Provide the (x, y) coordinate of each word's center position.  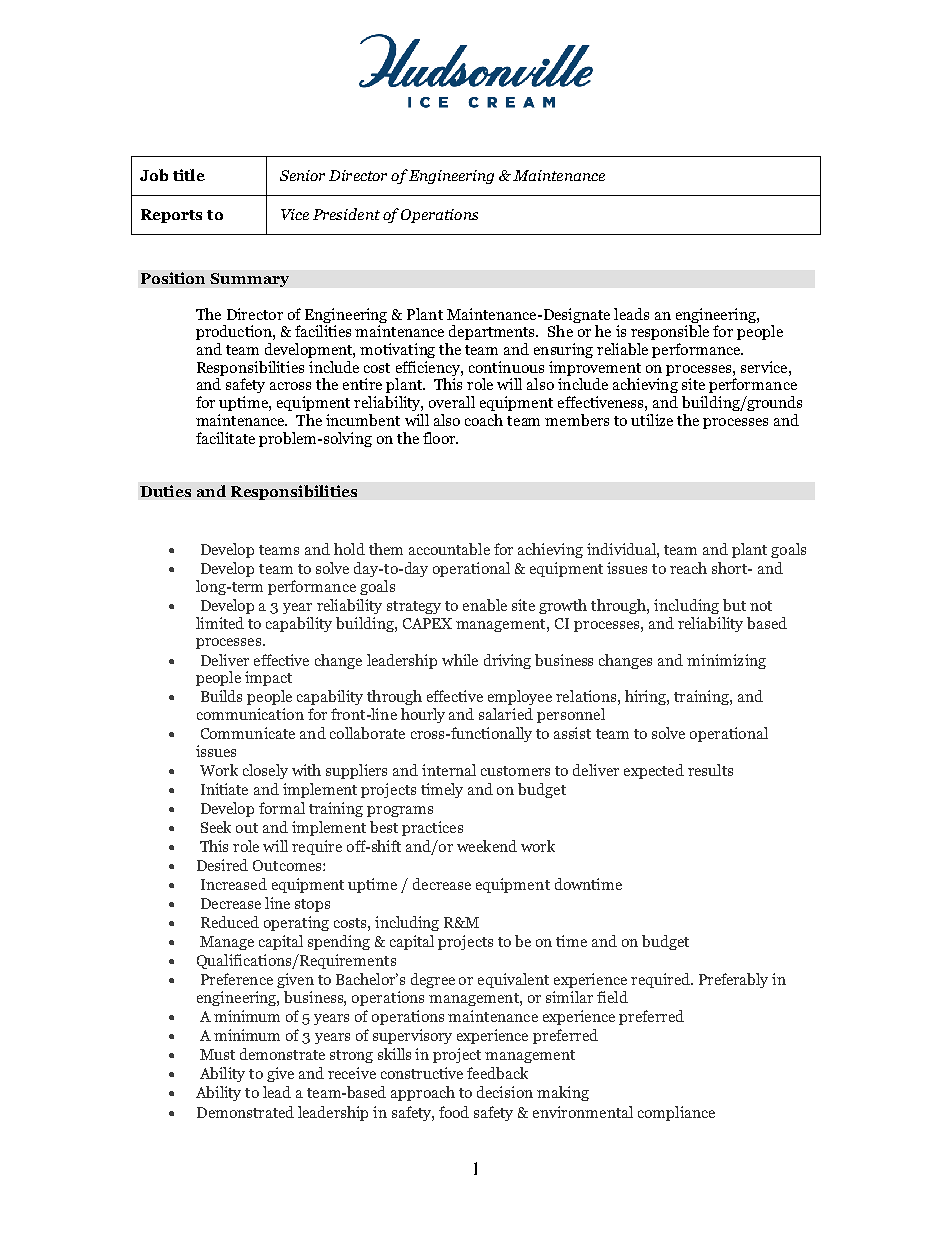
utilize (652, 420)
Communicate (248, 733)
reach (688, 568)
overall (452, 402)
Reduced (230, 922)
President (346, 214)
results (710, 770)
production (235, 332)
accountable (449, 549)
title (189, 175)
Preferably (733, 980)
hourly (423, 715)
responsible (670, 332)
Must (217, 1054)
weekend (487, 846)
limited (220, 623)
